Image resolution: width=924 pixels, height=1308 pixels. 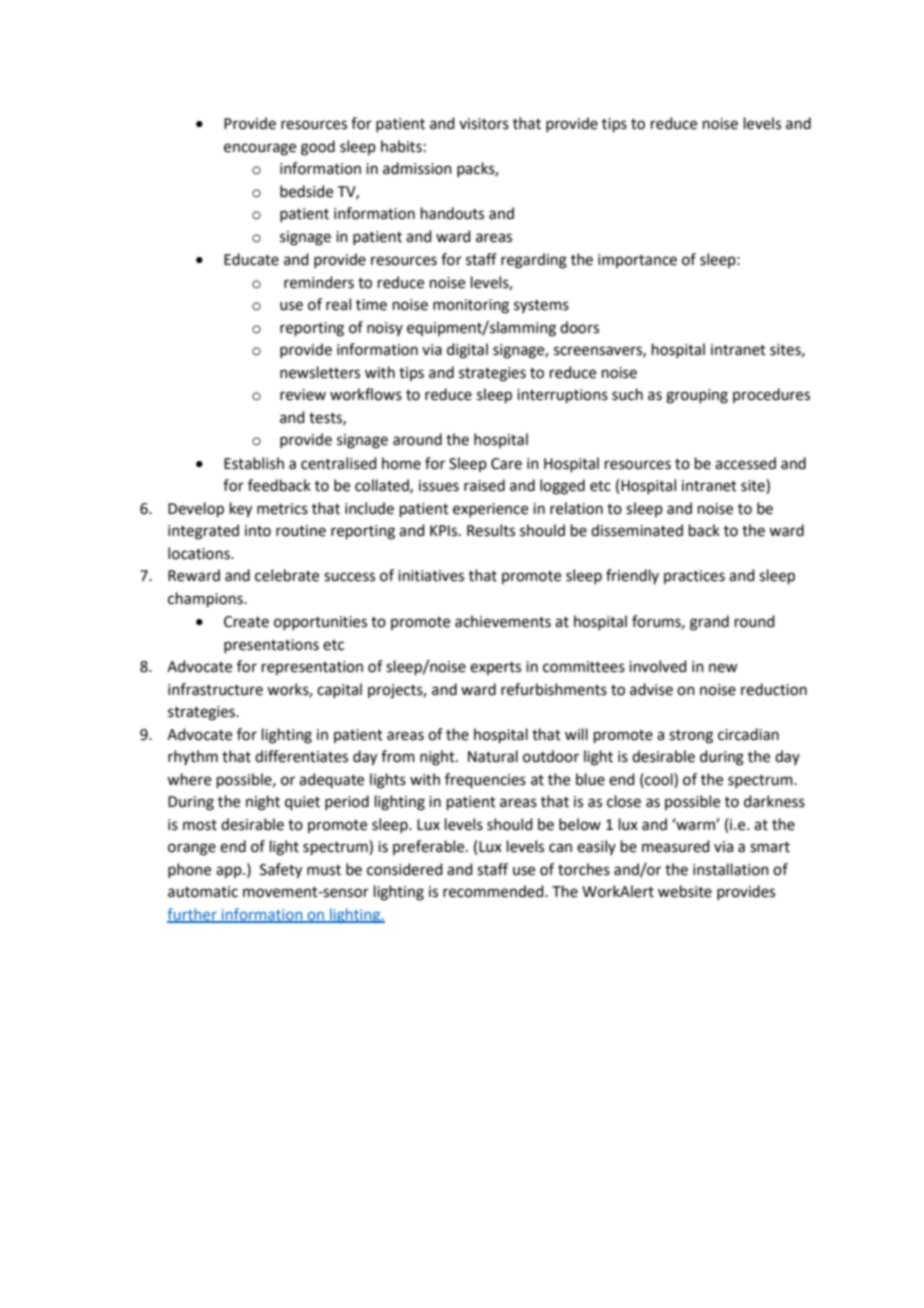 What do you see at coordinates (637, 261) in the screenshot?
I see `importance` at bounding box center [637, 261].
